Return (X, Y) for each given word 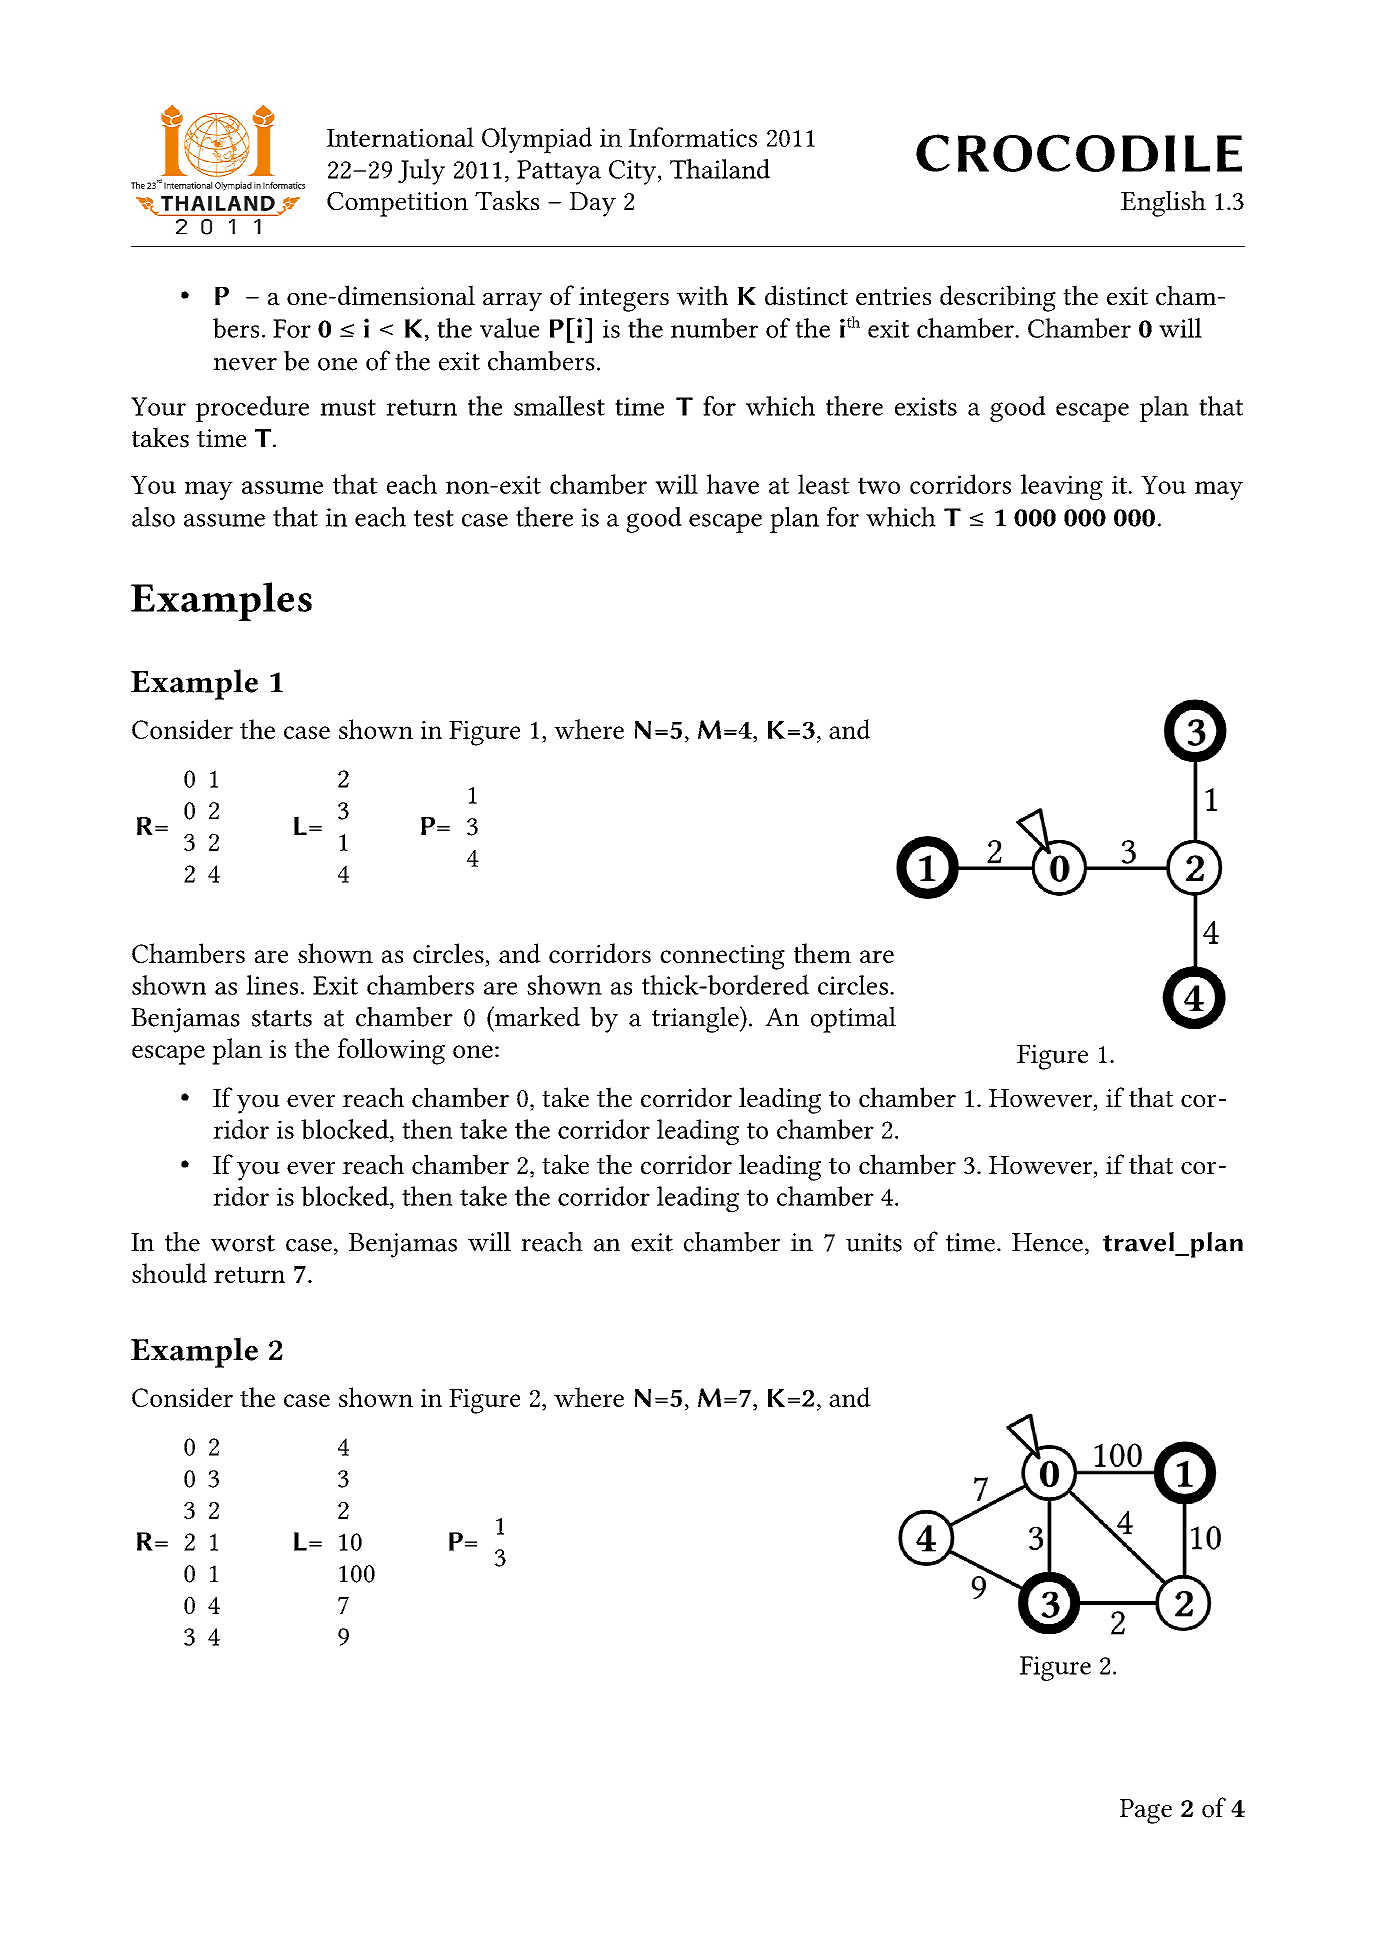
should (169, 1273)
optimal (853, 1020)
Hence (1047, 1242)
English (1163, 203)
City (634, 172)
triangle (696, 1019)
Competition (397, 204)
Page (1146, 1811)
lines (272, 985)
